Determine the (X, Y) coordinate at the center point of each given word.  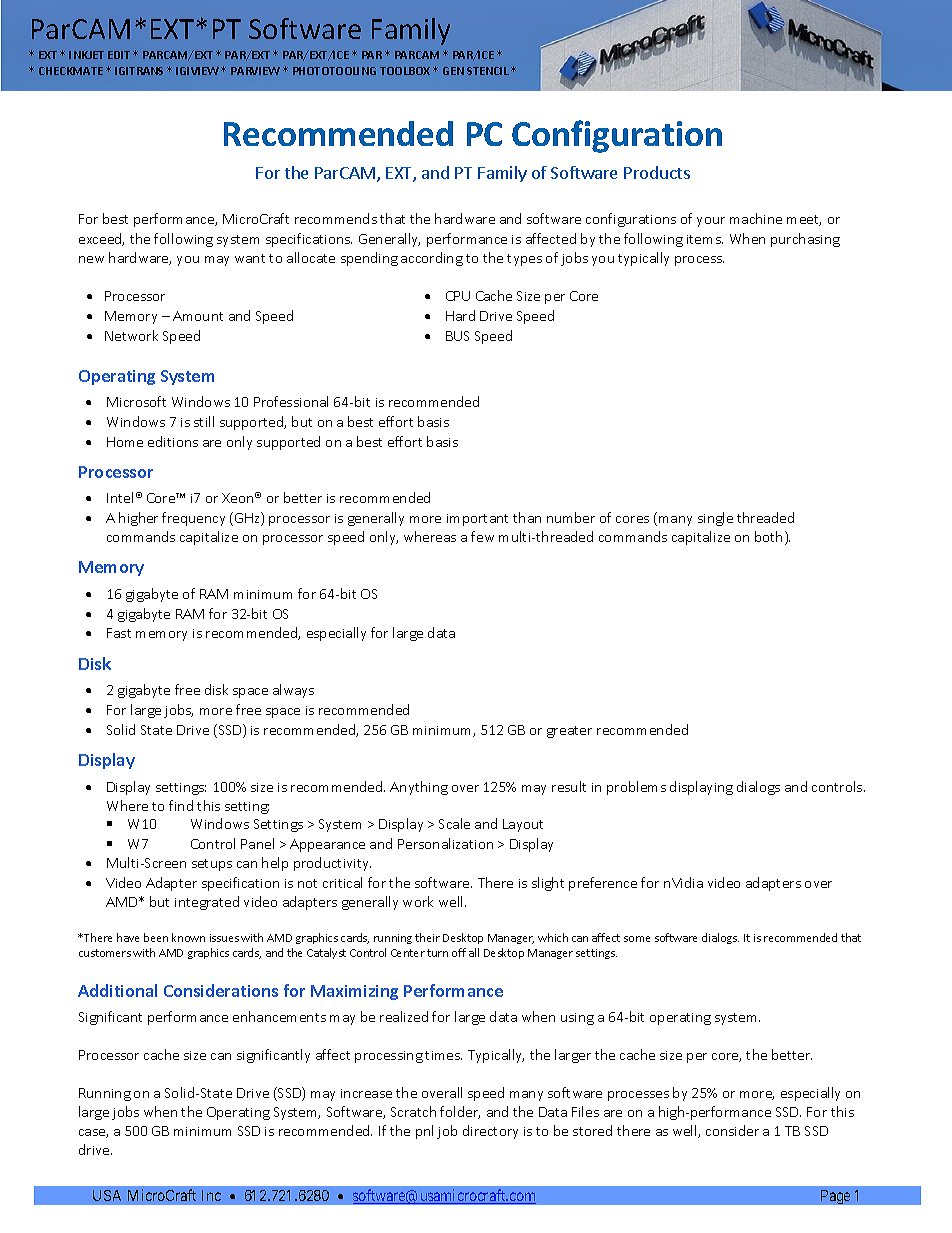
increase (366, 1093)
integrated (207, 903)
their (427, 937)
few (482, 536)
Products (657, 172)
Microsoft (136, 401)
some (637, 939)
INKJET (86, 55)
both (768, 536)
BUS (457, 336)
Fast (119, 633)
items (705, 239)
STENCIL (488, 71)
